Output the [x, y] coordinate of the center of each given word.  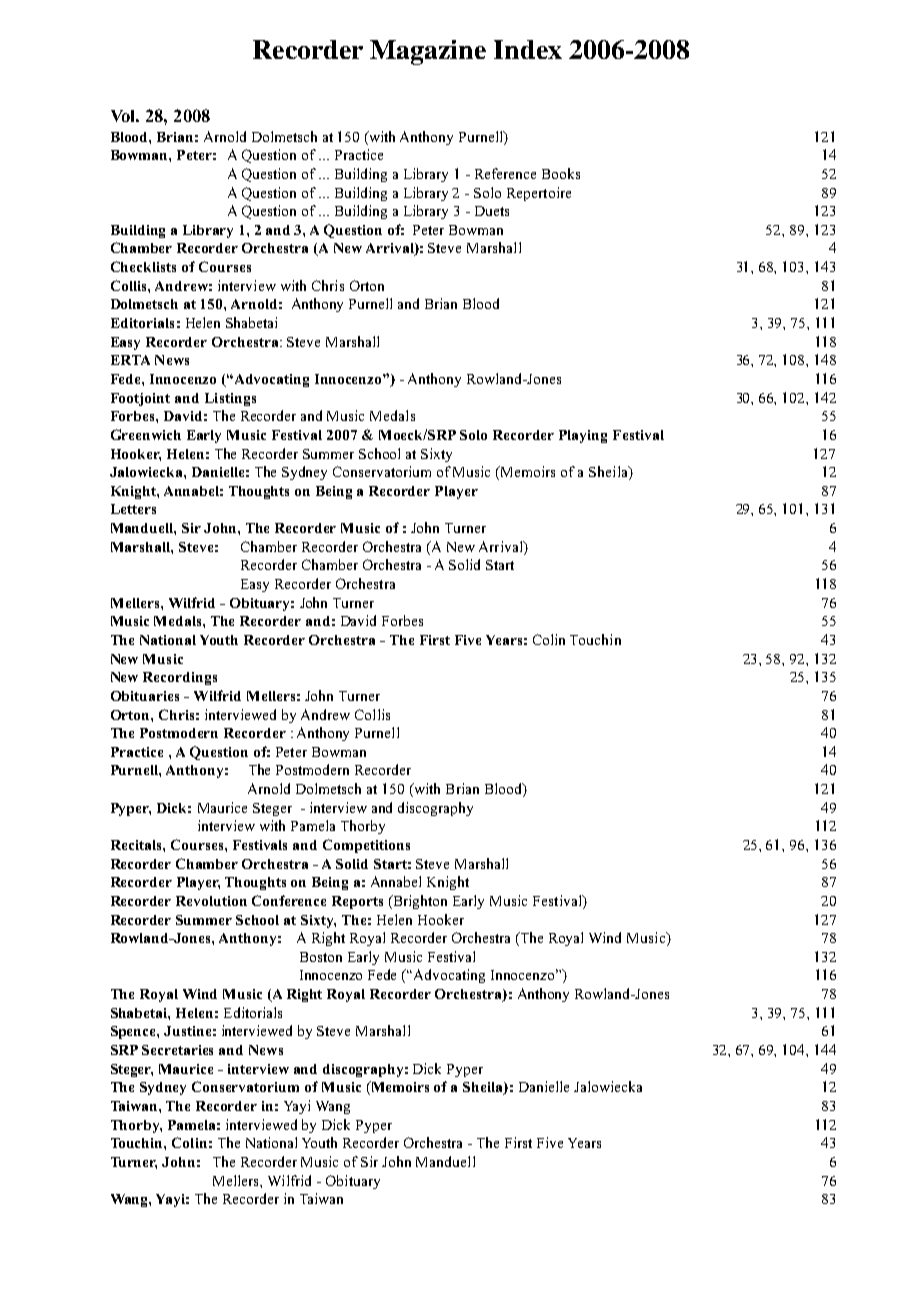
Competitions [366, 846]
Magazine [428, 52]
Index [528, 49]
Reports [357, 902]
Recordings [180, 678]
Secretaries [177, 1050]
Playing [583, 436]
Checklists [143, 266]
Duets [492, 211]
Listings [230, 399]
